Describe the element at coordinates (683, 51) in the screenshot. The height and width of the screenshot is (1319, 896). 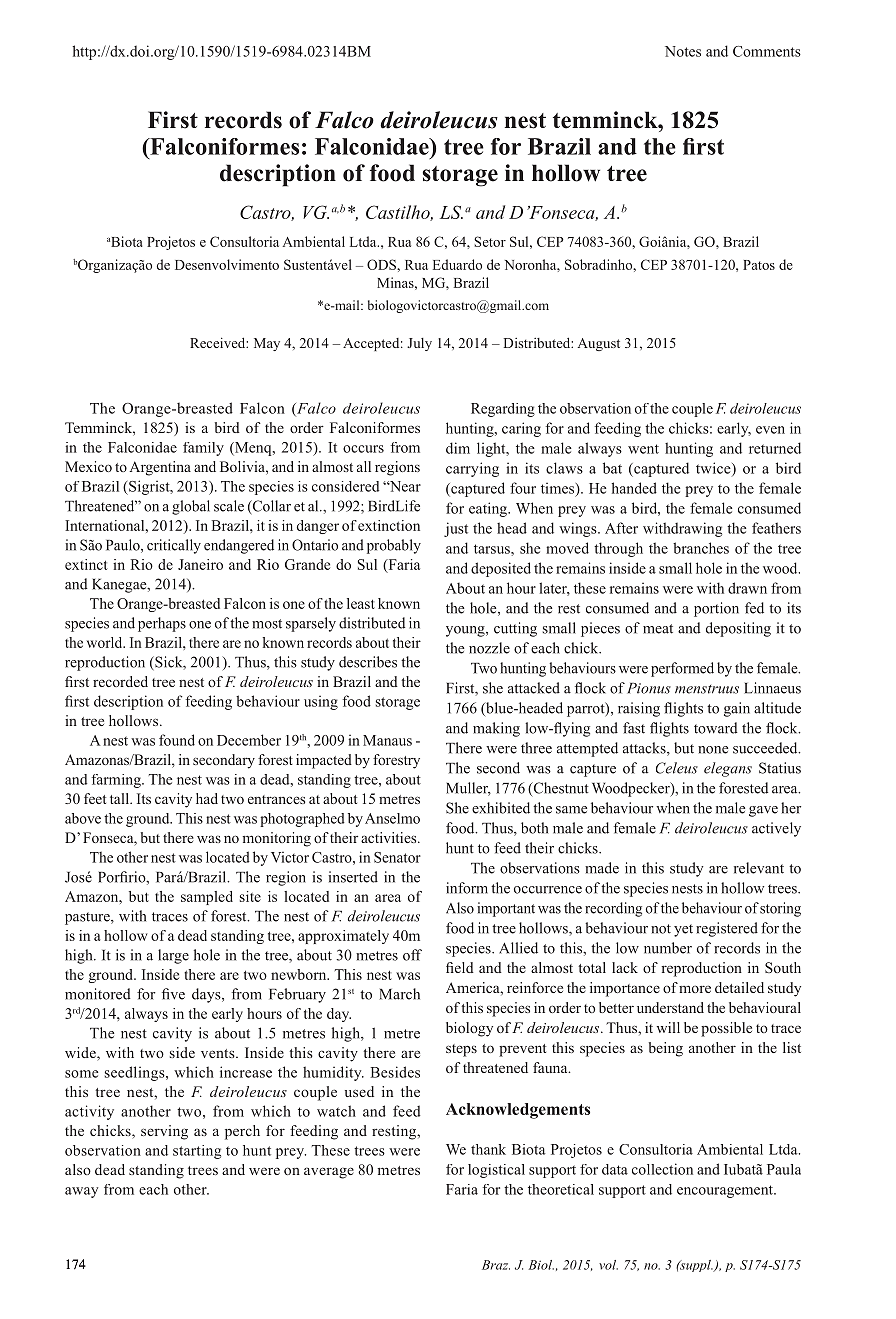
I see `Notes` at that location.
